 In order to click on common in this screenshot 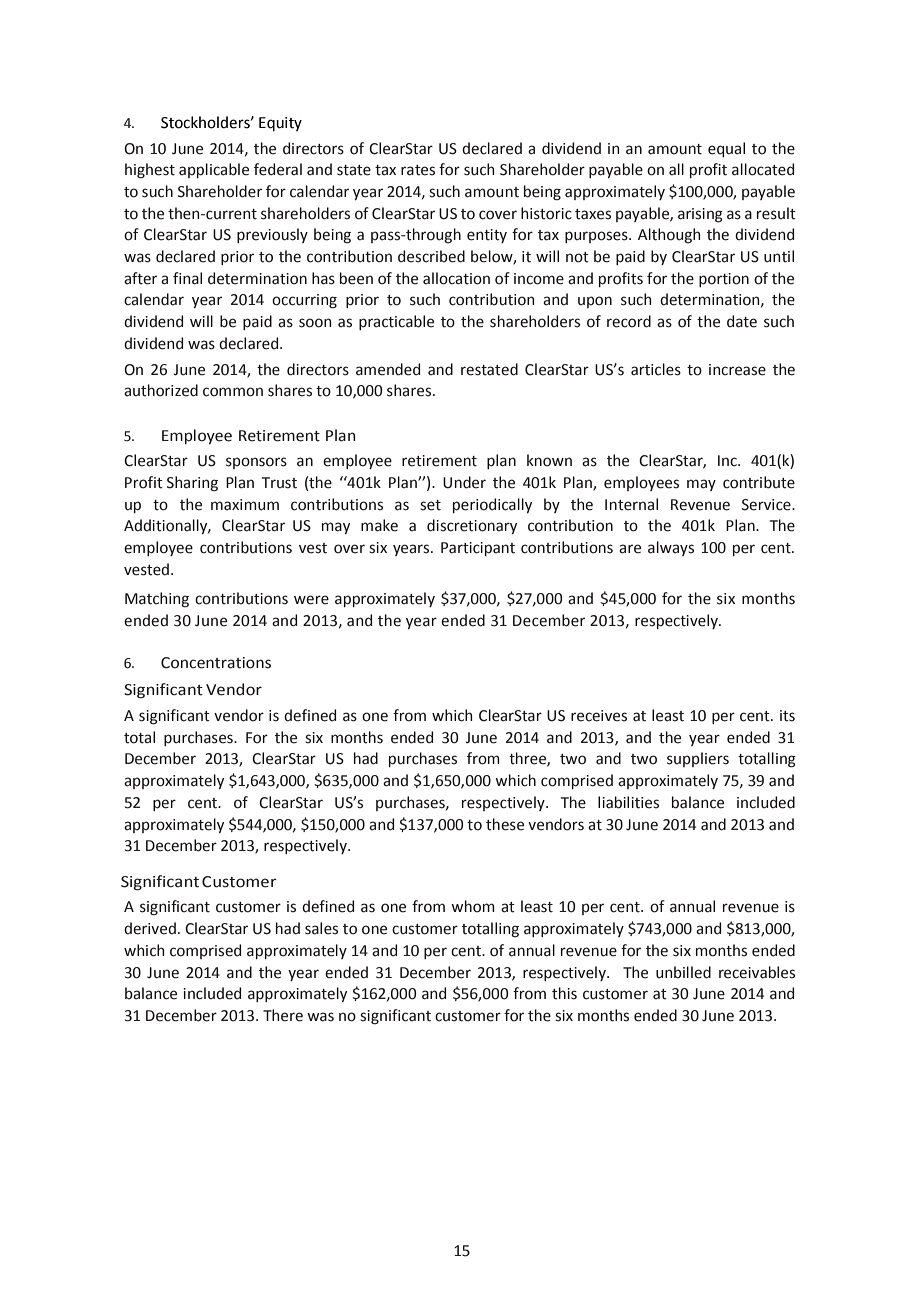, I will do `click(233, 392)`.
